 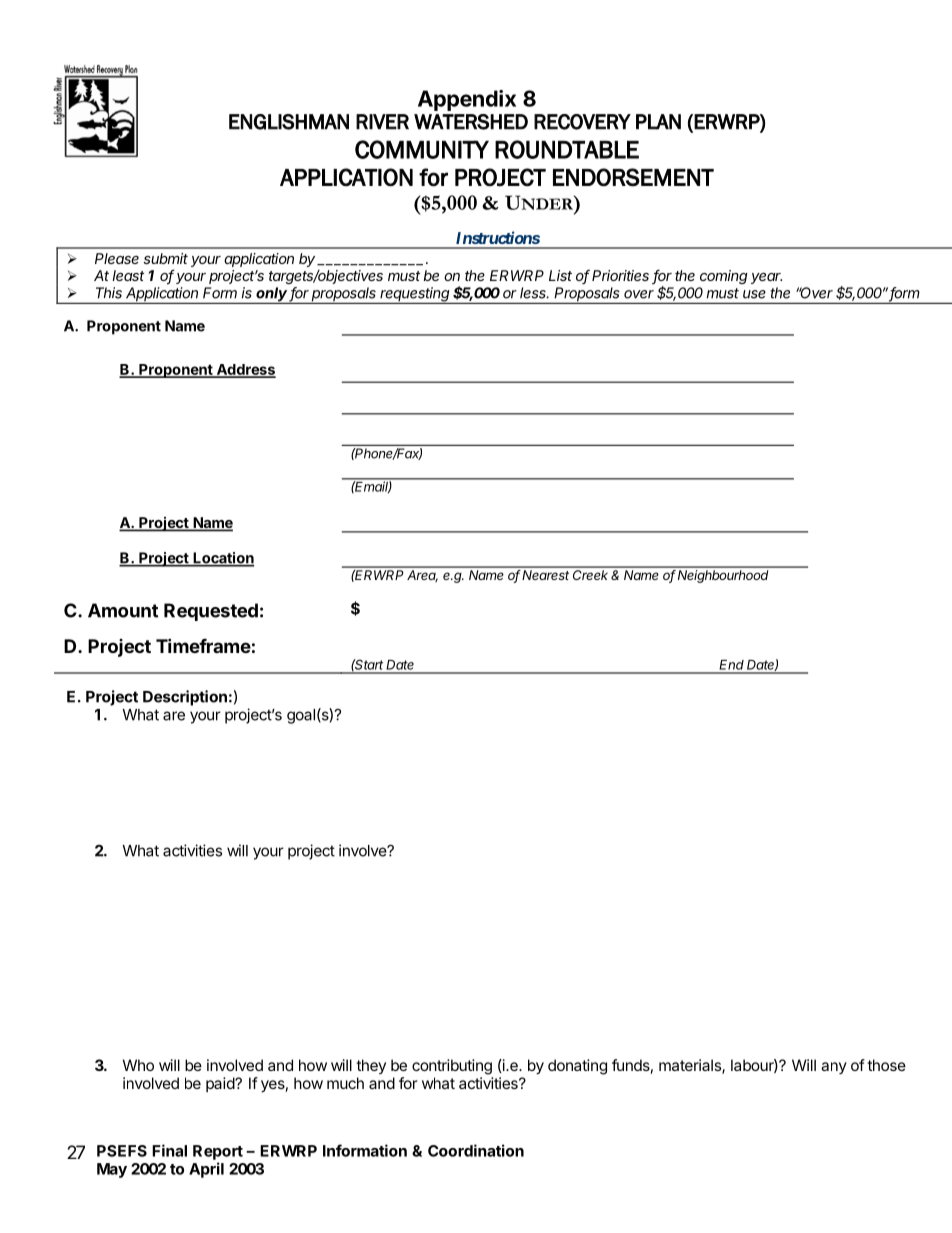 I want to click on ENGLISHMAN, so click(x=289, y=122).
